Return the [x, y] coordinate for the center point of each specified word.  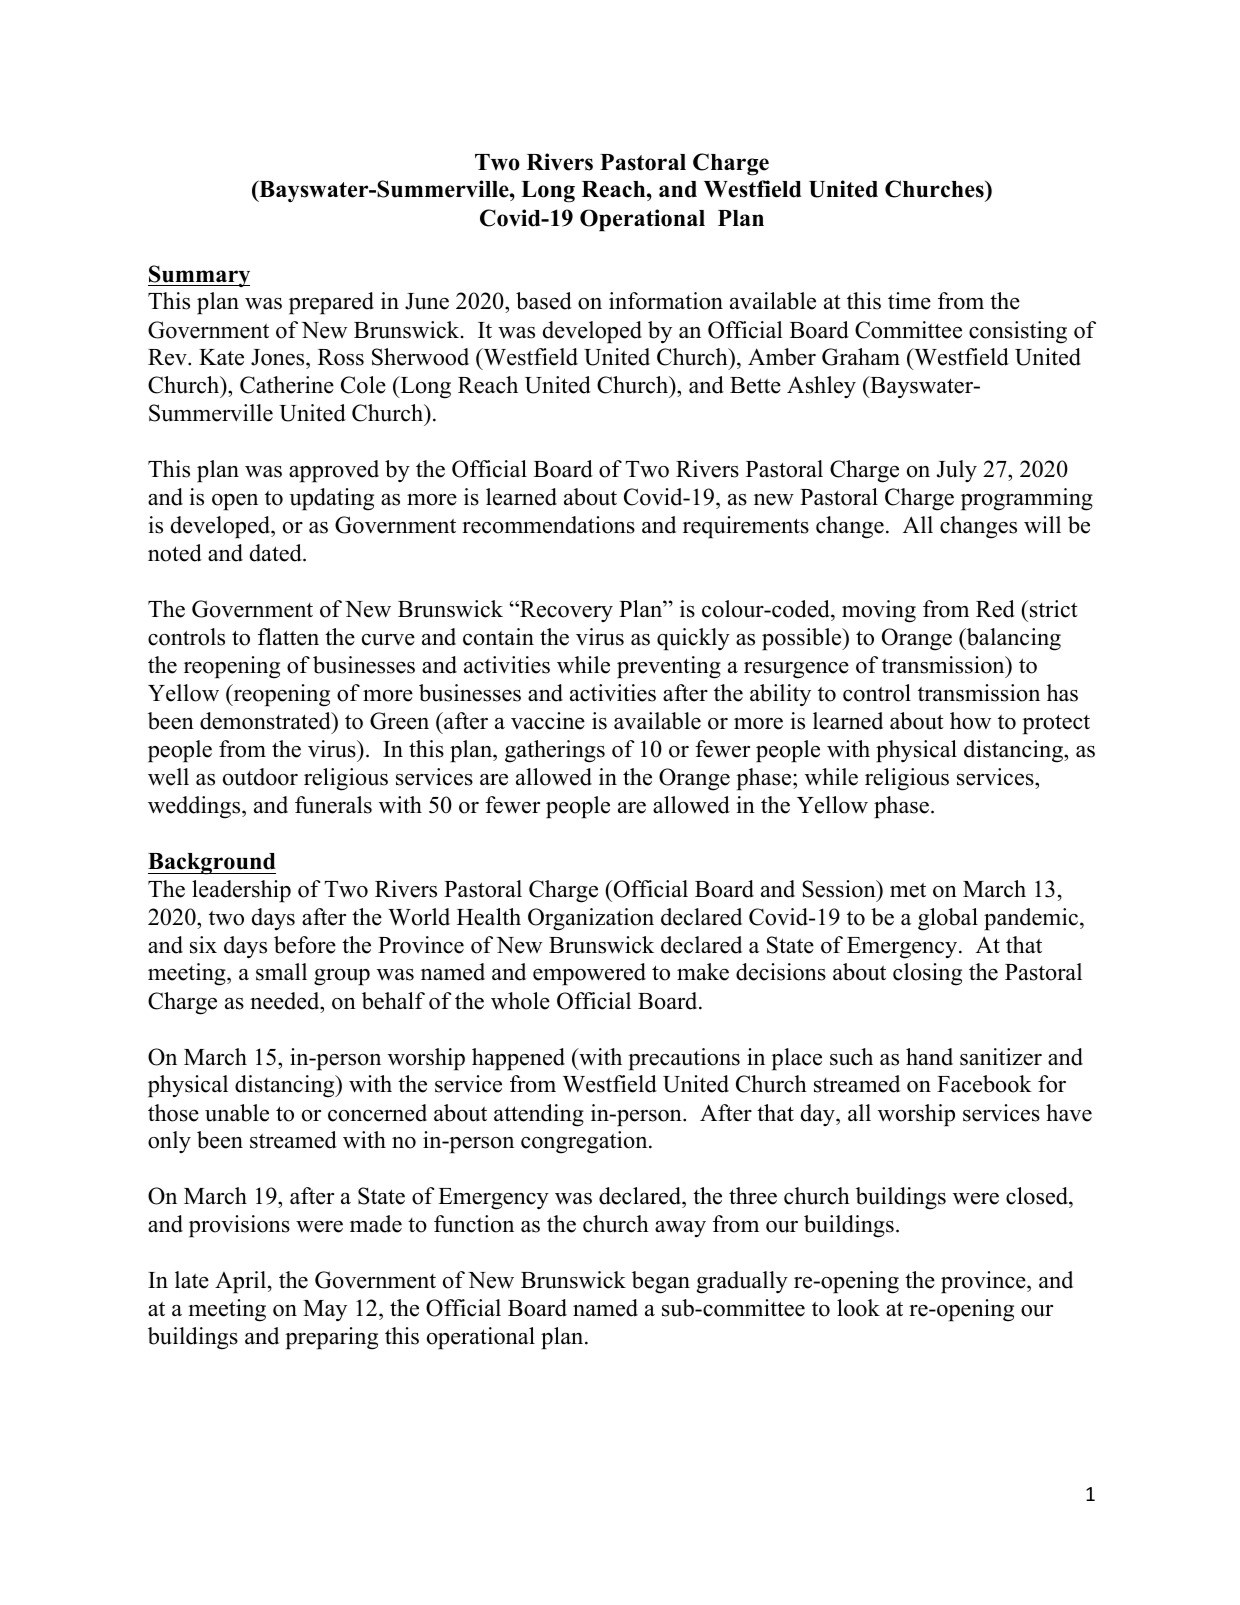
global [948, 919]
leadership [241, 891]
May [325, 1311]
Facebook [984, 1084]
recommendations [548, 525]
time [909, 301]
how [970, 721]
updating [331, 499]
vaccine [548, 721]
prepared [331, 303]
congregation [585, 1142]
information [666, 301]
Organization [591, 919]
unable [237, 1113]
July [956, 471]
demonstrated [266, 721]
